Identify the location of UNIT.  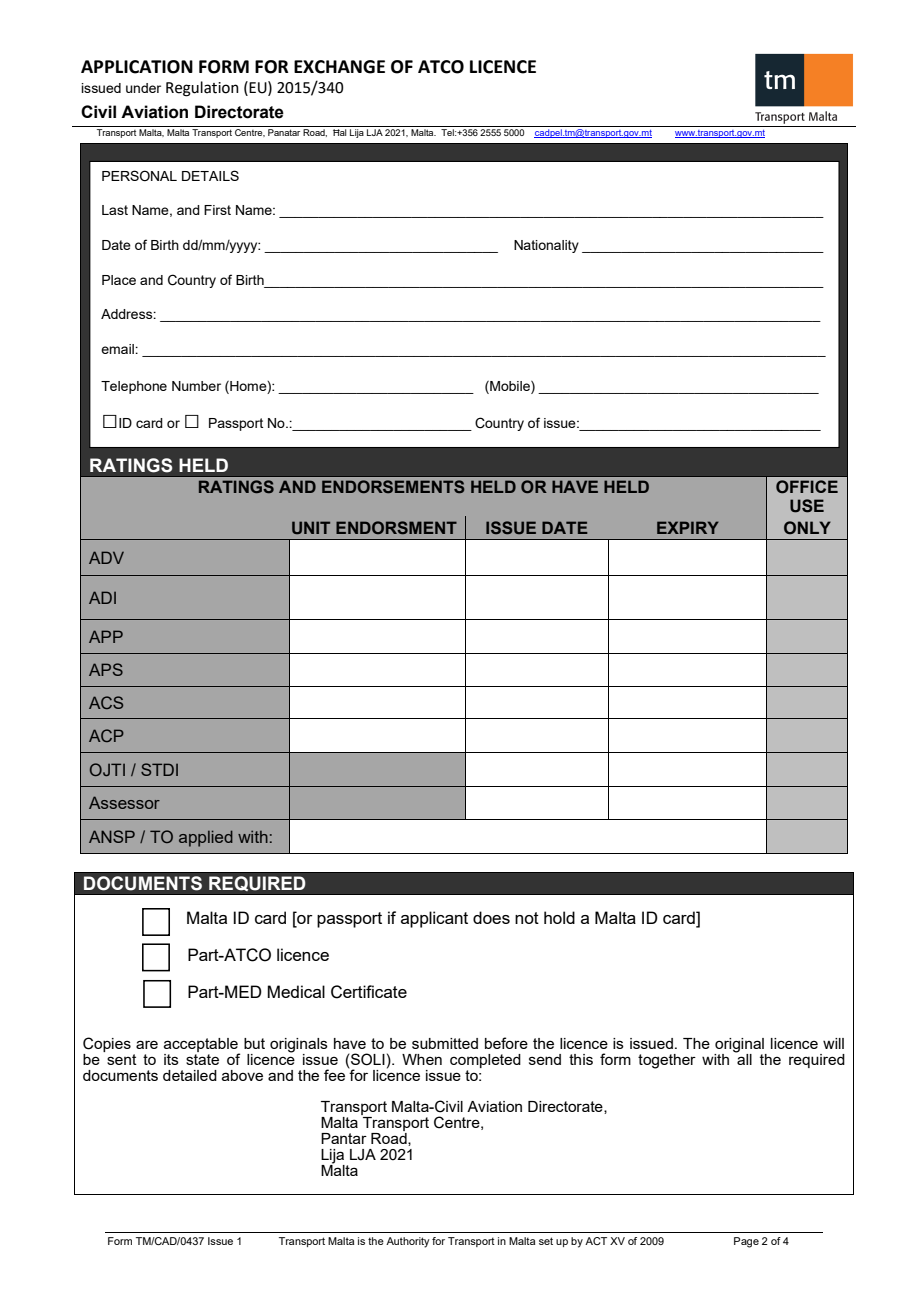
(311, 527).
